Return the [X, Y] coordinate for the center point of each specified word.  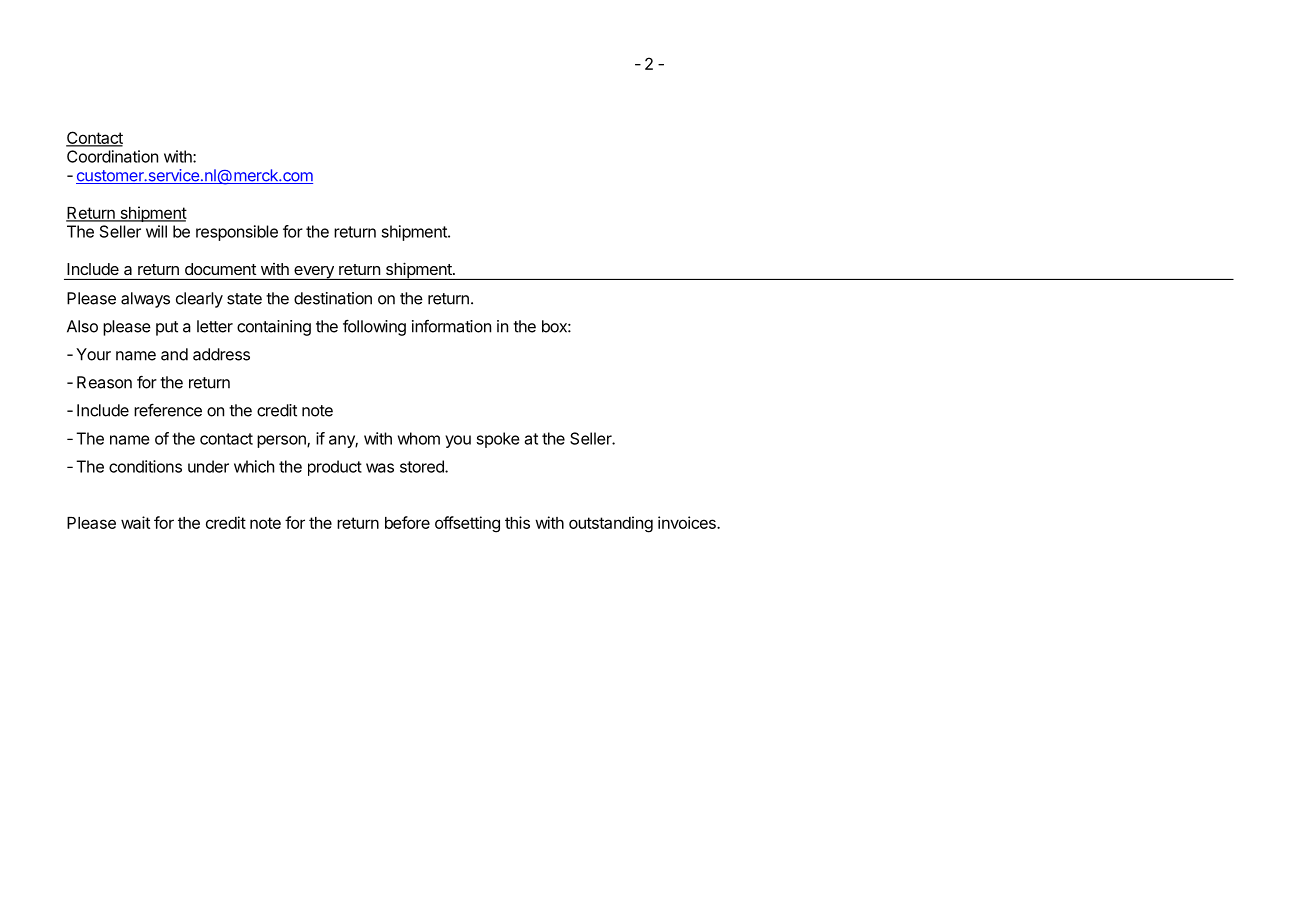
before [407, 522]
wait [135, 522]
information [451, 326]
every [314, 273]
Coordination [112, 156]
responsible [237, 233]
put [167, 328]
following [374, 327]
